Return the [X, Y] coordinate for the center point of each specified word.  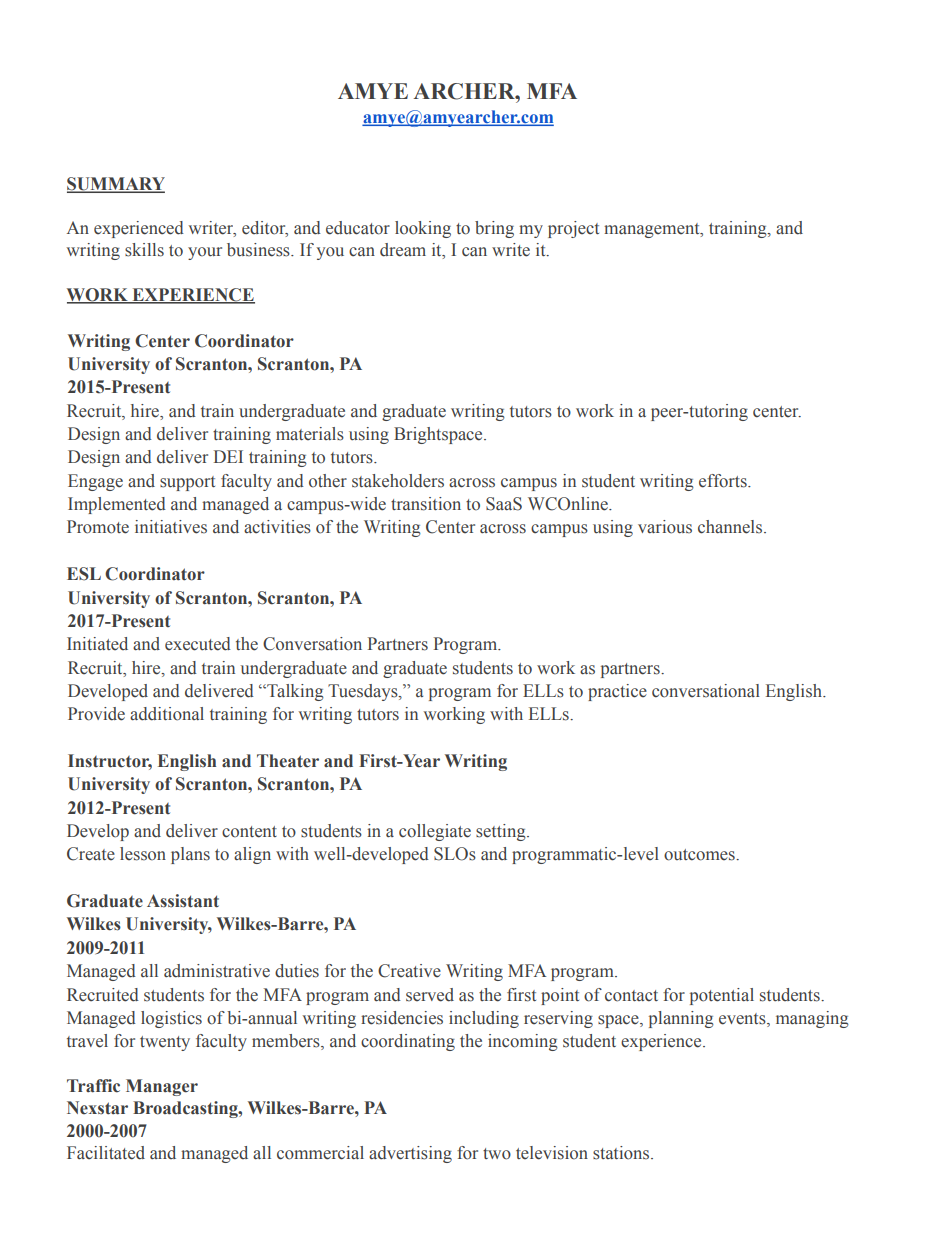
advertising [410, 1154]
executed [198, 644]
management [653, 230]
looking [423, 229]
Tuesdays [364, 692]
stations [622, 1153]
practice [617, 692]
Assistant [183, 901]
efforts [724, 481]
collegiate [435, 832]
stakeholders [398, 481]
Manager [162, 1087]
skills [144, 250]
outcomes [700, 855]
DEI [228, 456]
